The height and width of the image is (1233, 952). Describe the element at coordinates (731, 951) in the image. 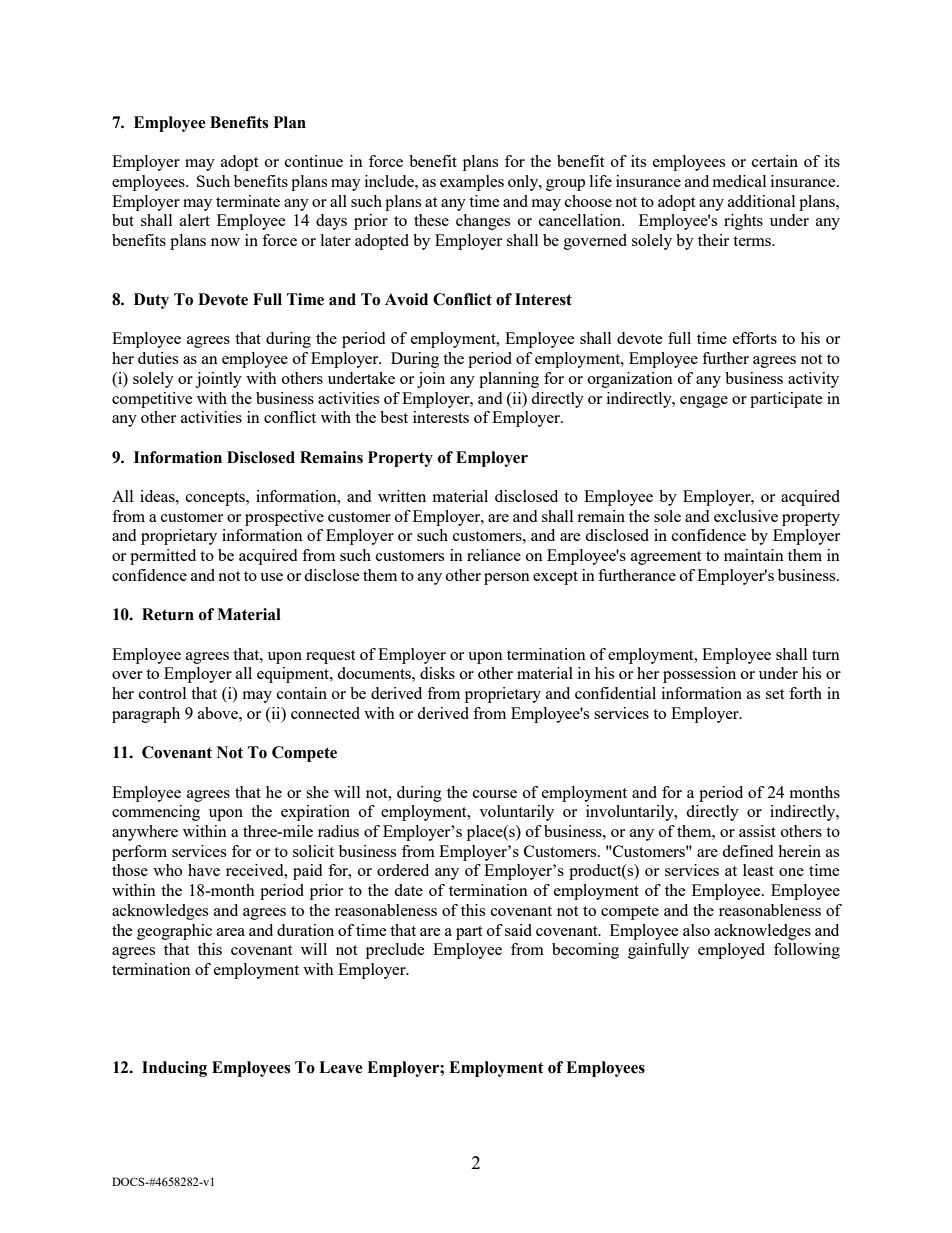

I see `employed` at that location.
